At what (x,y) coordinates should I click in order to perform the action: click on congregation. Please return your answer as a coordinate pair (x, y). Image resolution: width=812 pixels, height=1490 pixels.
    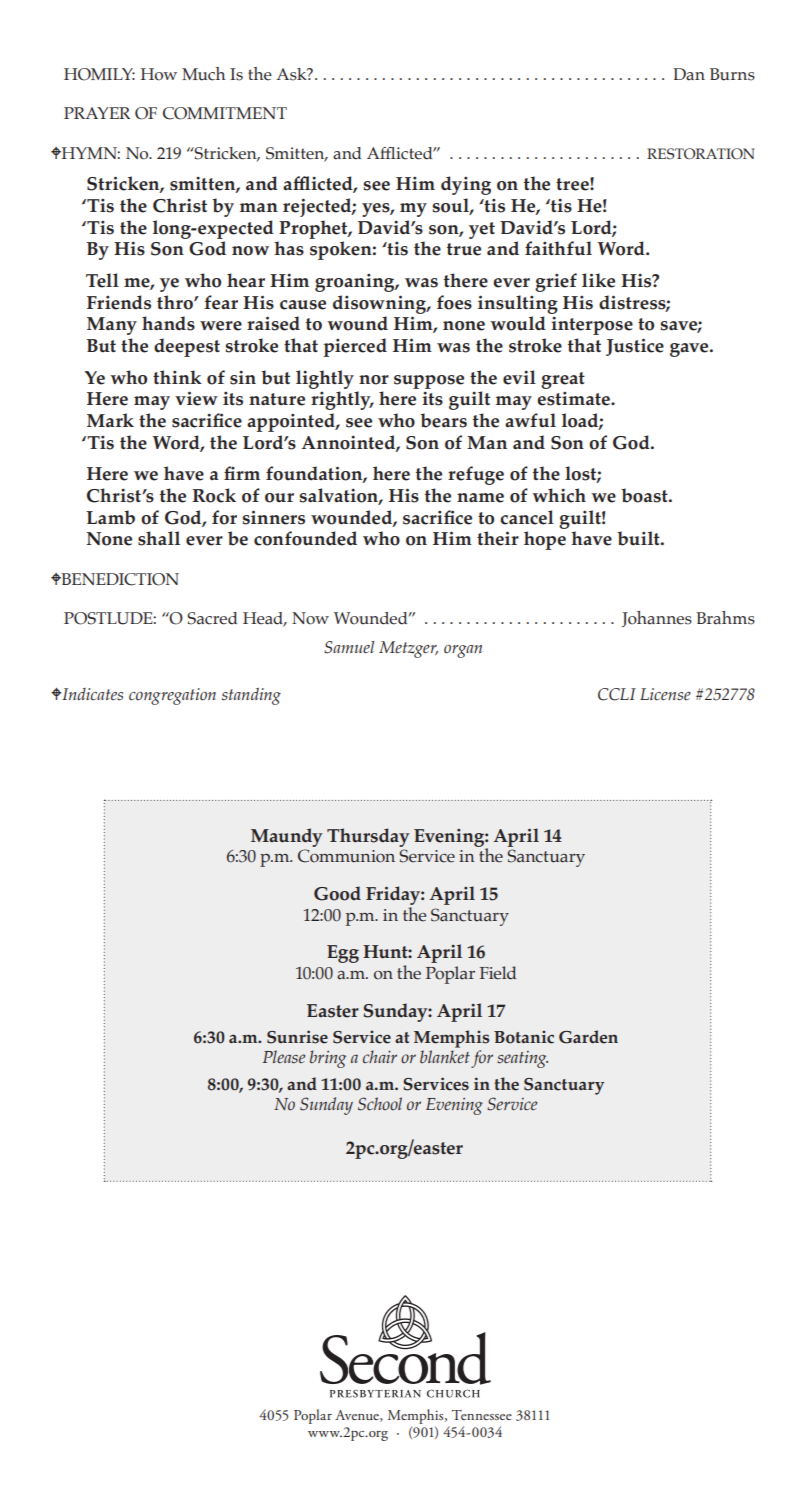
    Looking at the image, I should click on (172, 696).
